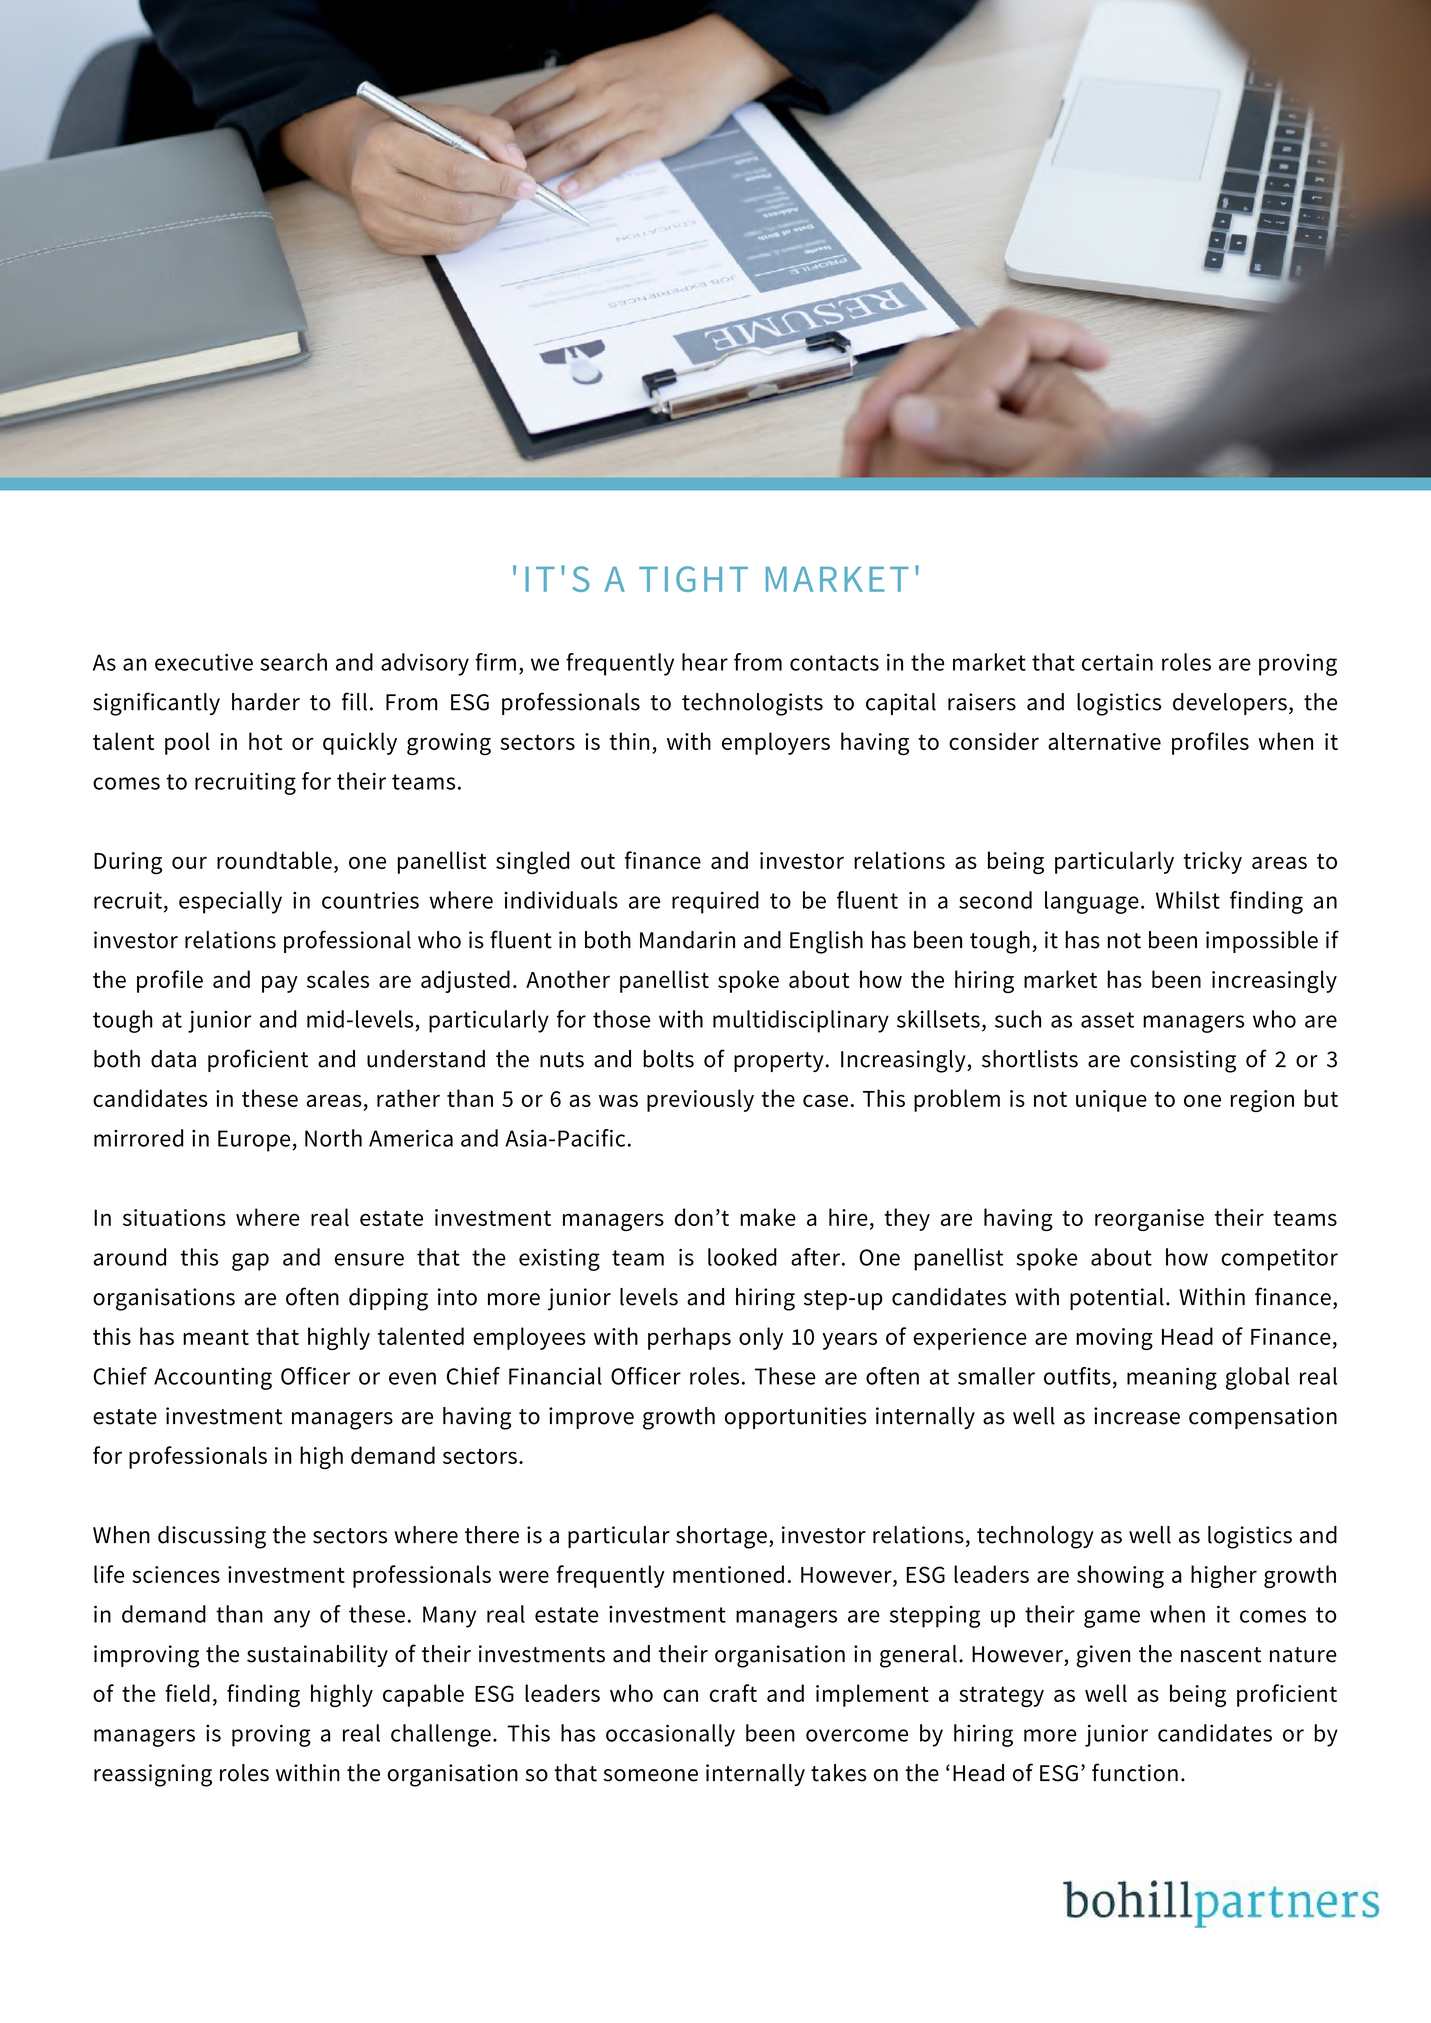 Image resolution: width=1431 pixels, height=2023 pixels. I want to click on make, so click(768, 1217).
